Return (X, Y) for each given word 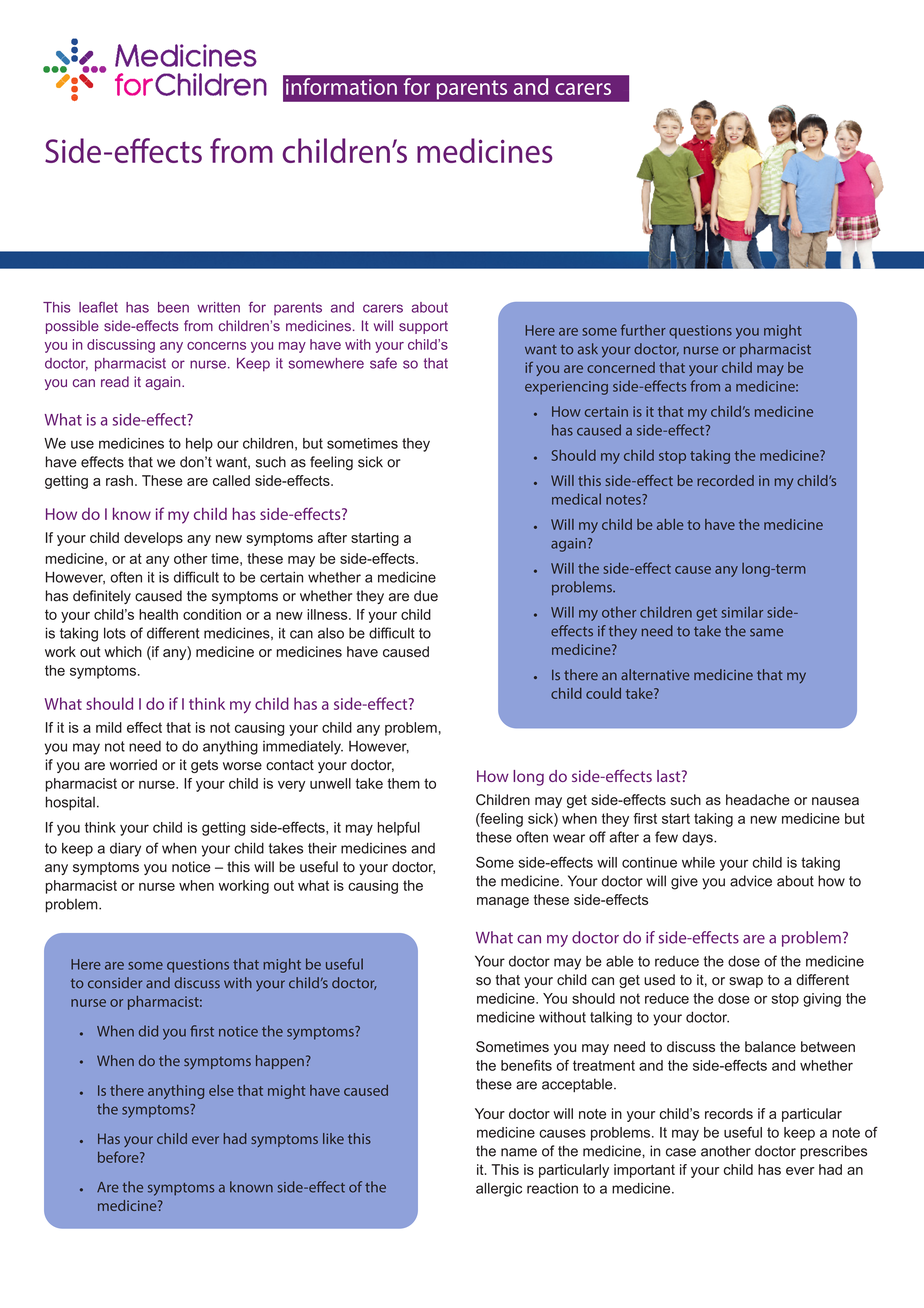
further (643, 330)
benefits (526, 1065)
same (766, 632)
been (173, 307)
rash (119, 480)
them (403, 783)
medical (576, 499)
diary (125, 850)
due (426, 596)
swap (746, 982)
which (123, 651)
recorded (725, 480)
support (423, 327)
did (148, 1031)
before (119, 1157)
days (698, 838)
